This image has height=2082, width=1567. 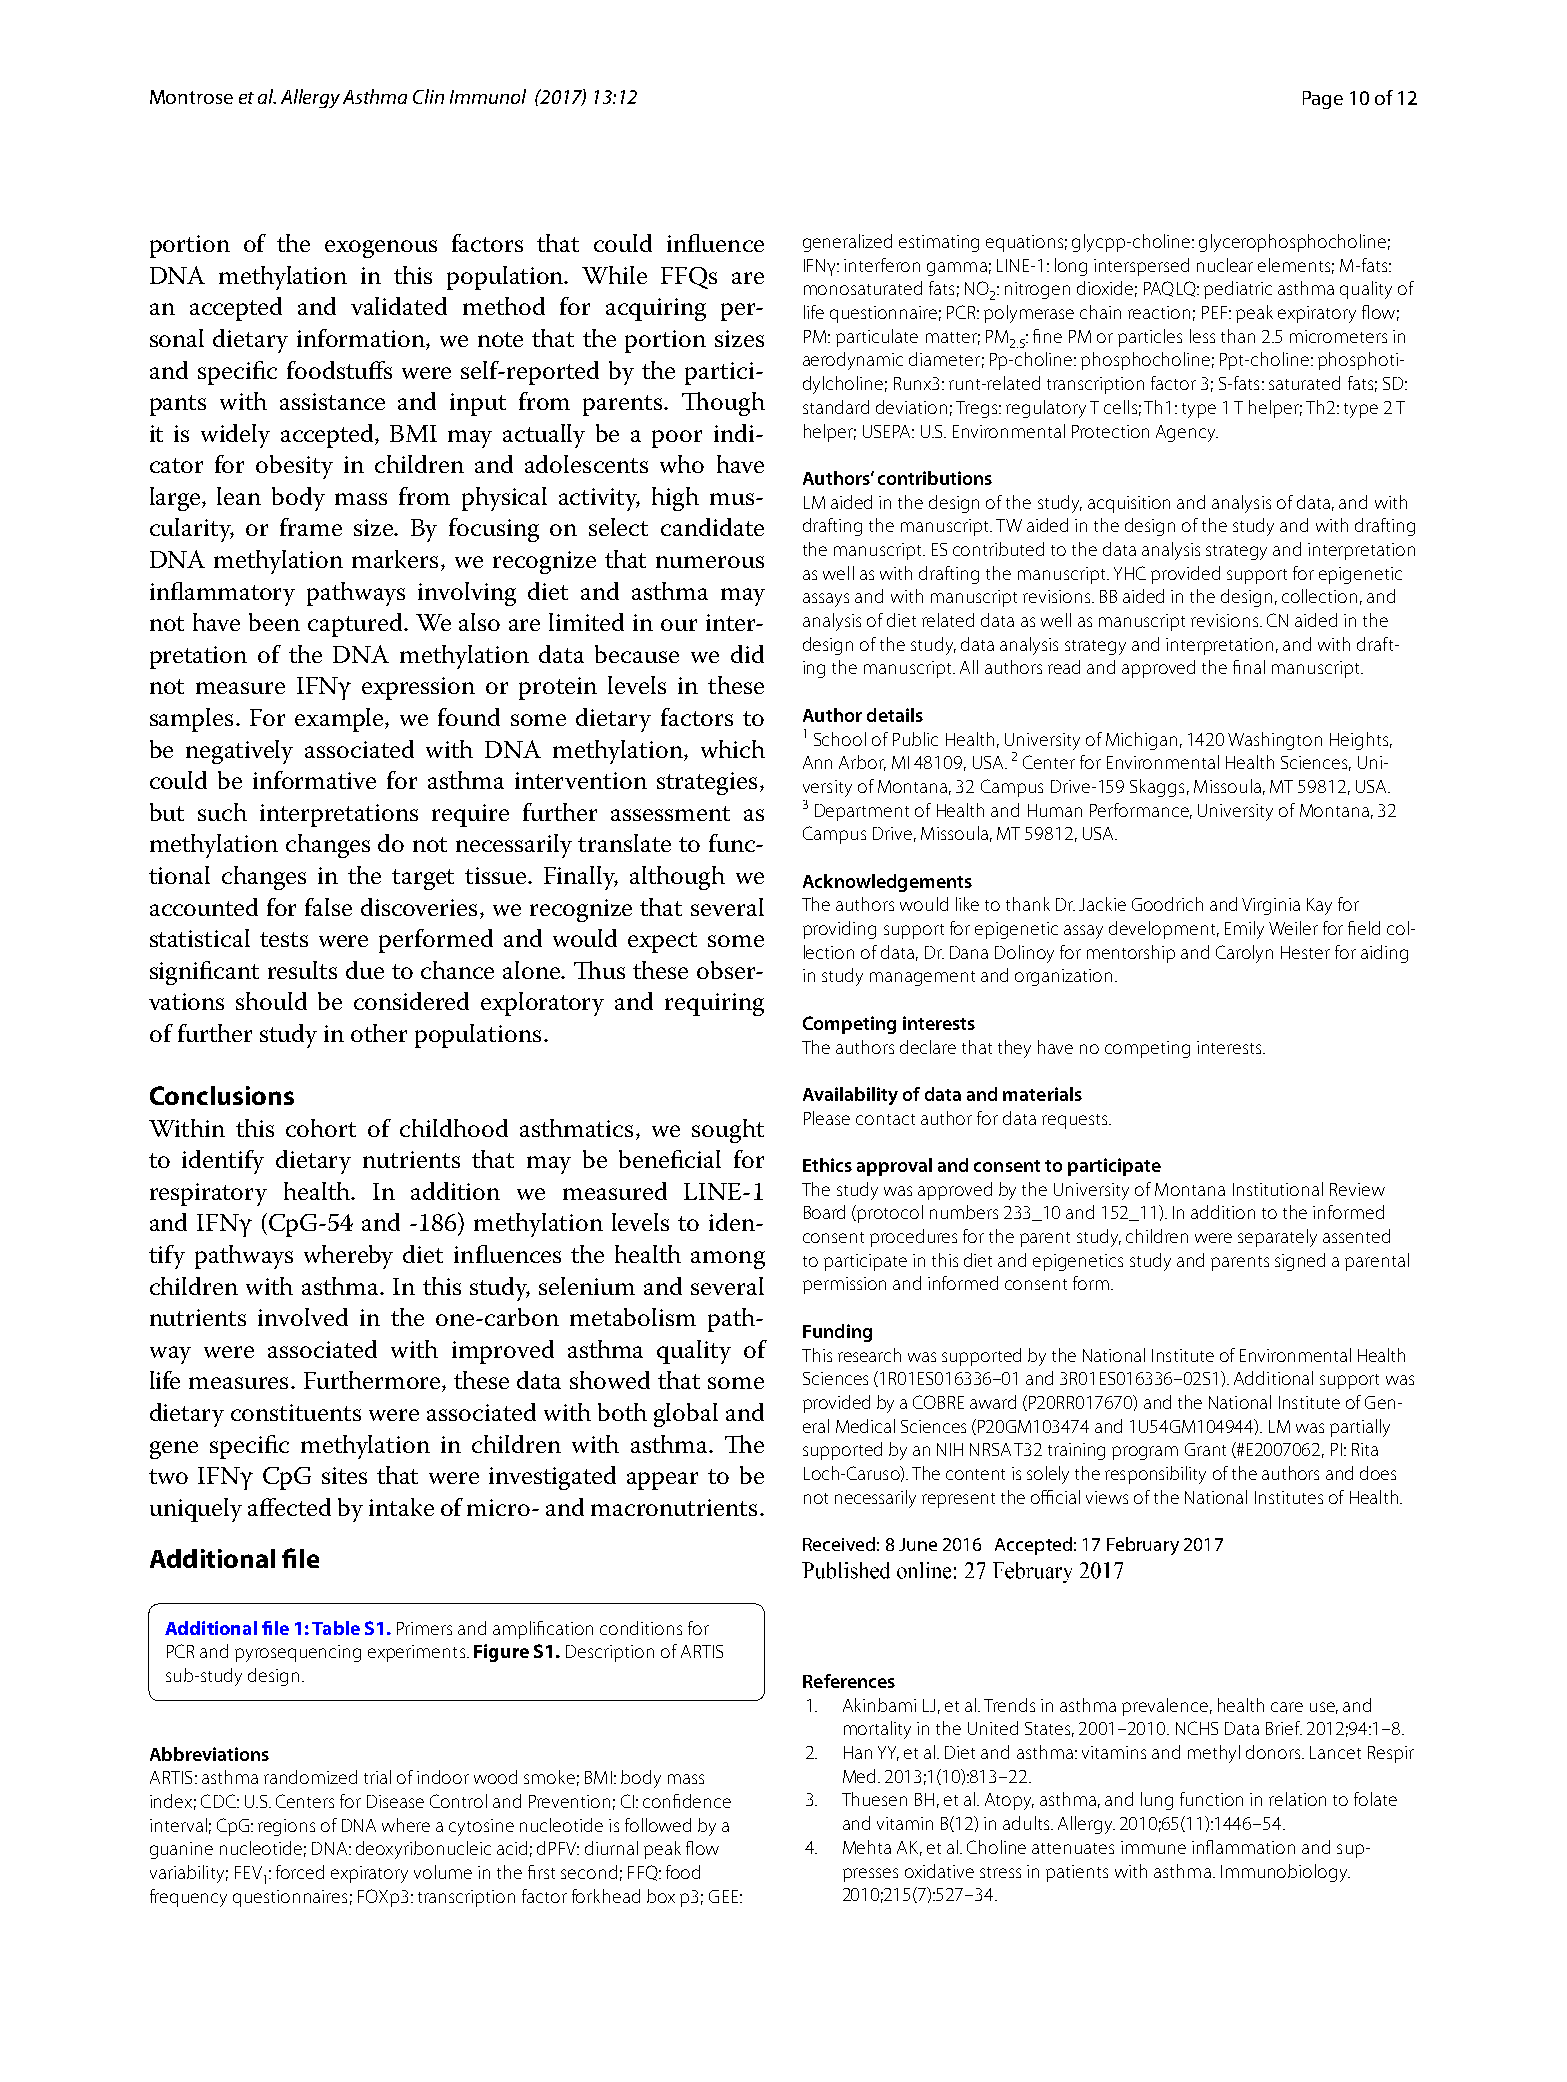 I want to click on Clin, so click(x=428, y=96).
